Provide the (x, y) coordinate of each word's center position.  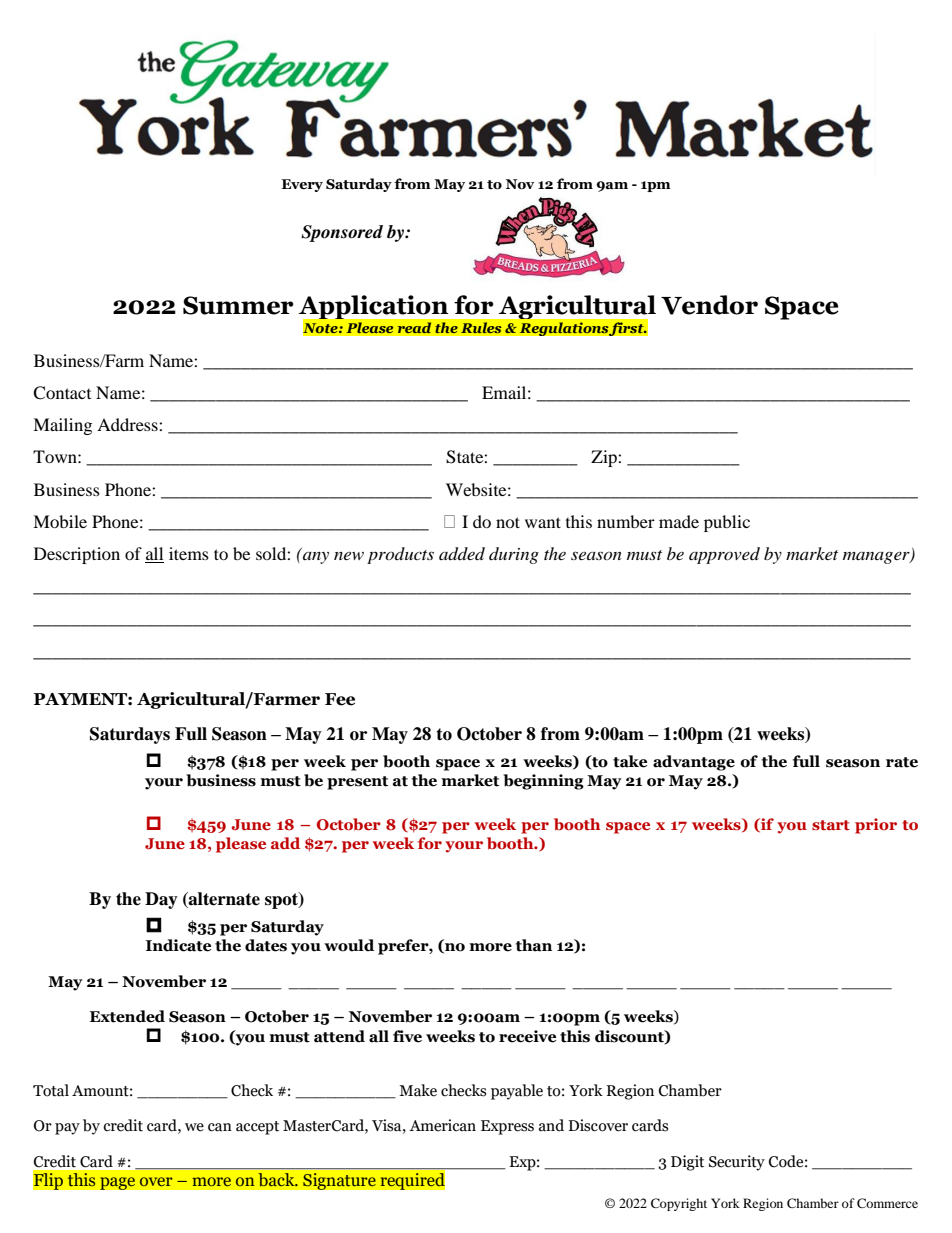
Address (128, 424)
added (462, 554)
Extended (127, 1016)
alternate (223, 900)
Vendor (709, 305)
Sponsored (342, 233)
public (727, 523)
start (831, 825)
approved (724, 555)
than (533, 945)
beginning (543, 782)
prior (876, 826)
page (118, 1183)
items (189, 553)
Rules (481, 328)
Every (302, 185)
